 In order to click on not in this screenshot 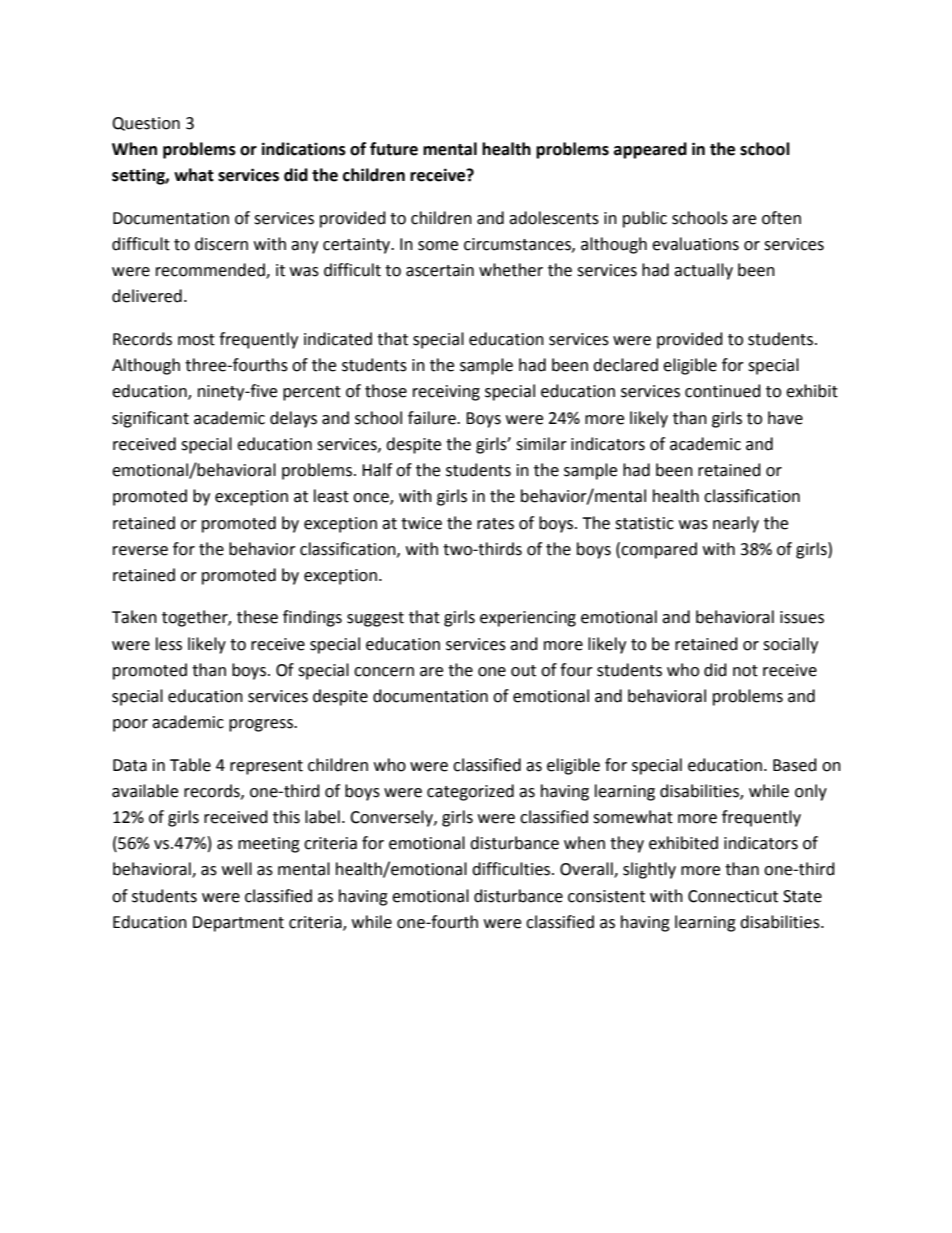, I will do `click(745, 671)`.
